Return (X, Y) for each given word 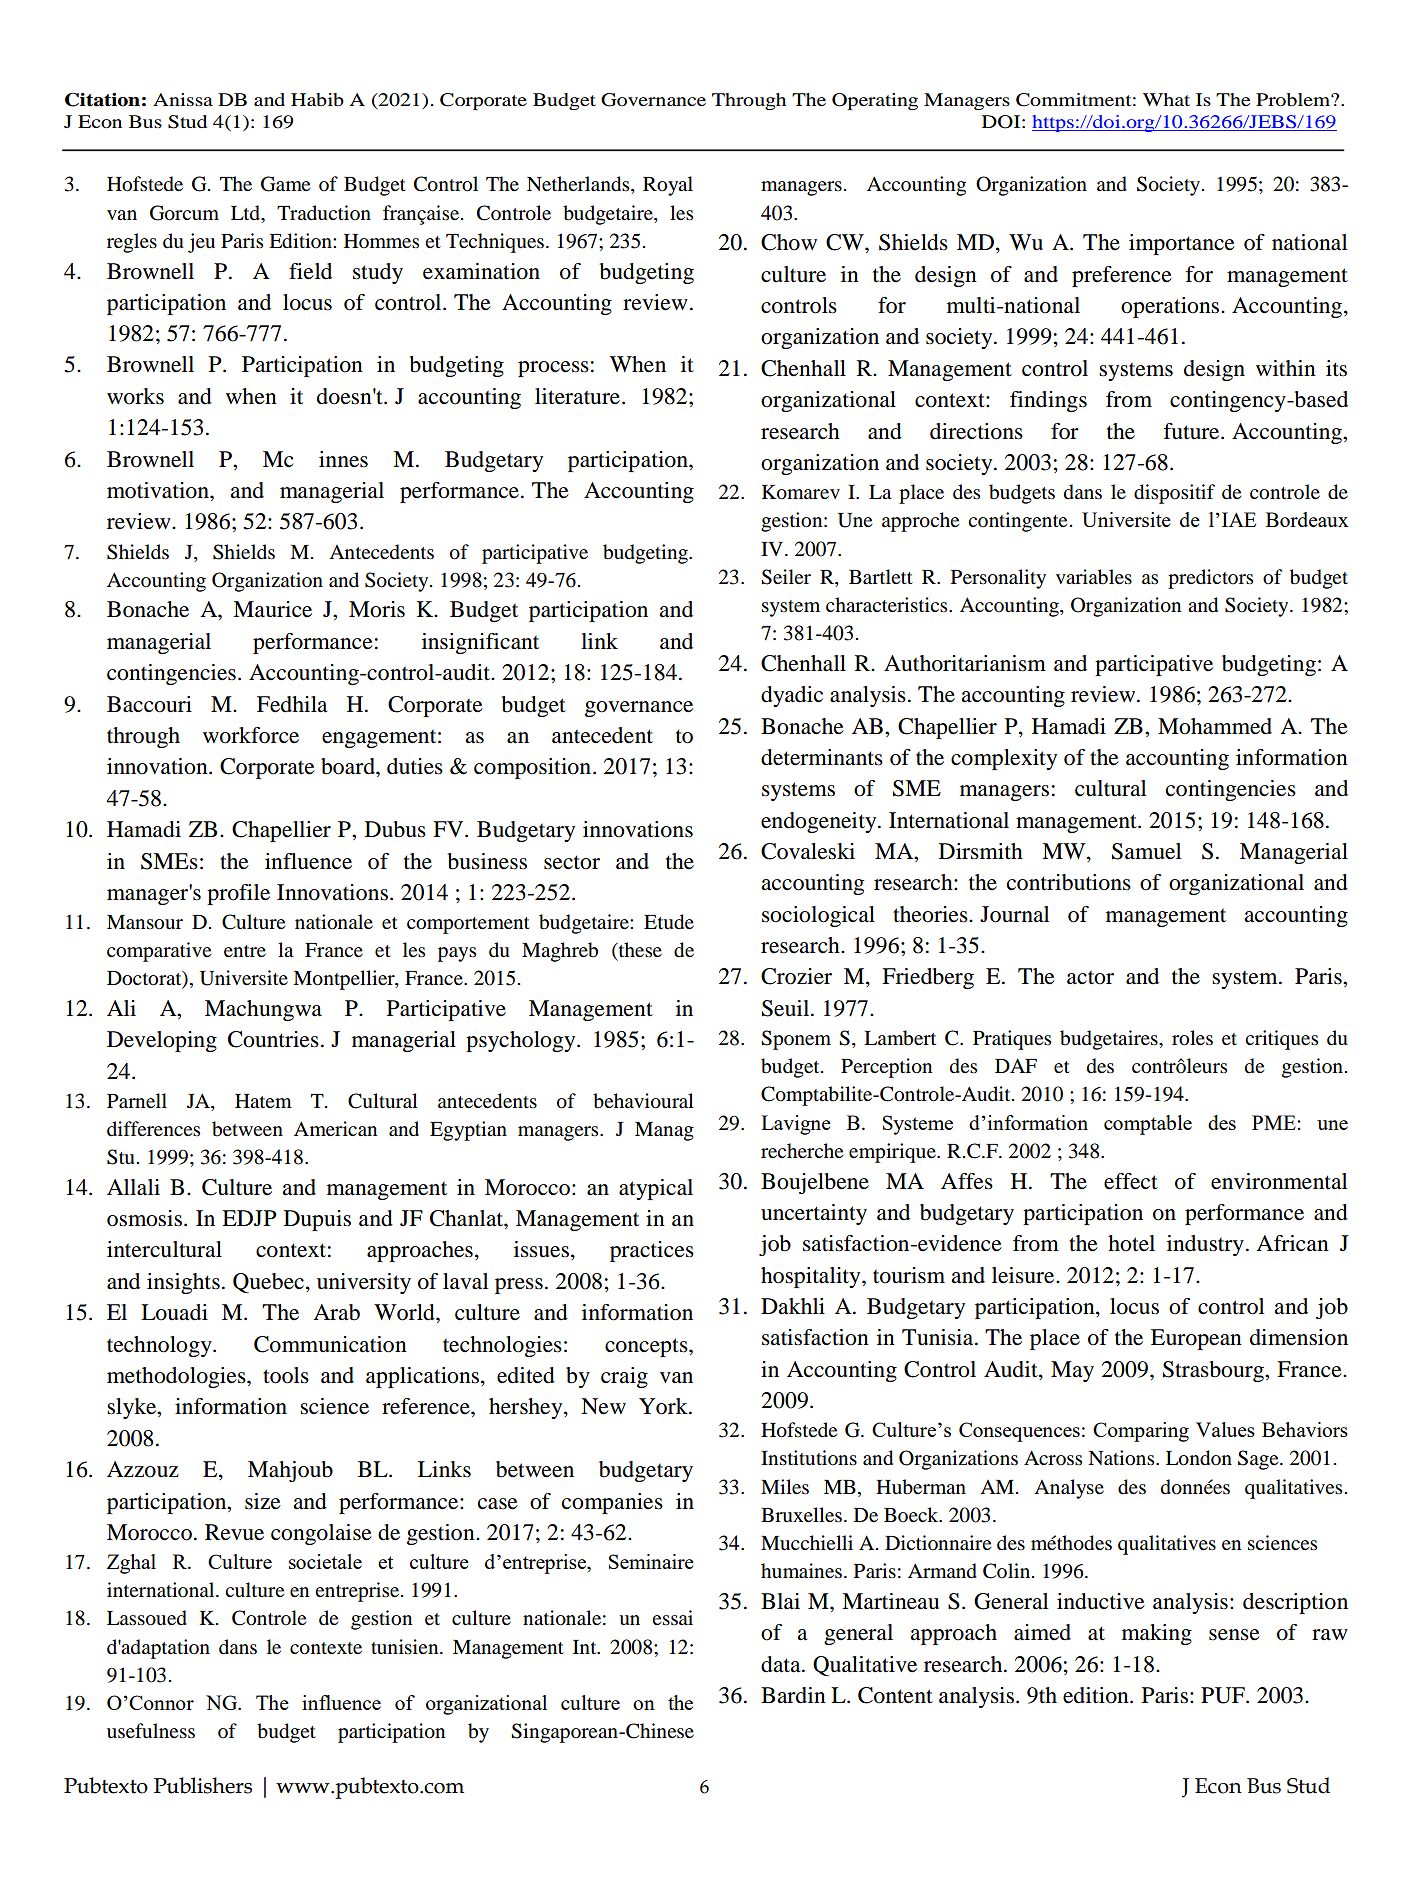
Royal (668, 186)
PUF (1224, 1695)
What (1166, 99)
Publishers (203, 1785)
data (782, 1664)
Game (285, 184)
